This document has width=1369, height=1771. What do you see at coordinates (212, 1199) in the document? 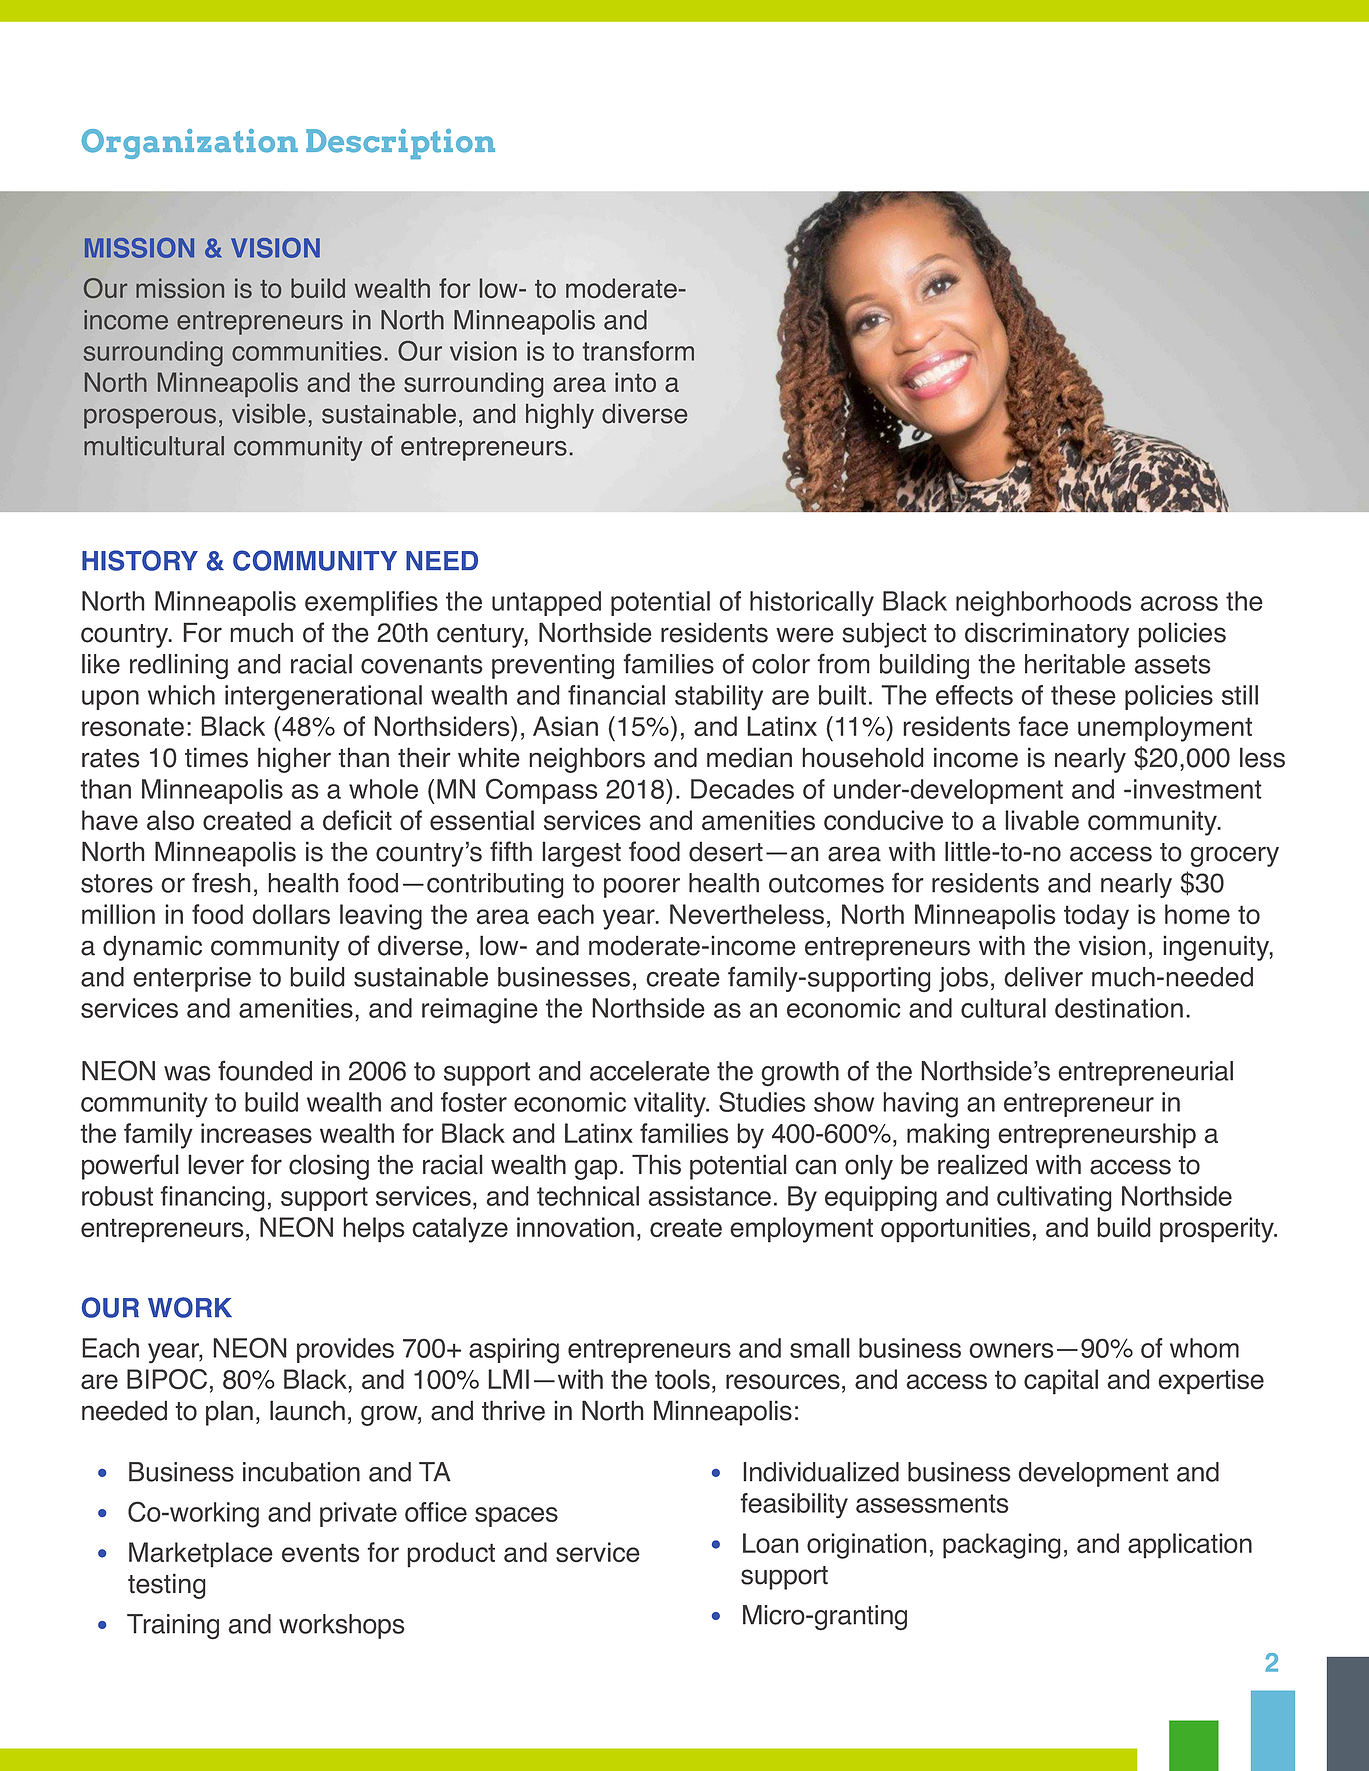
I see `financing` at bounding box center [212, 1199].
